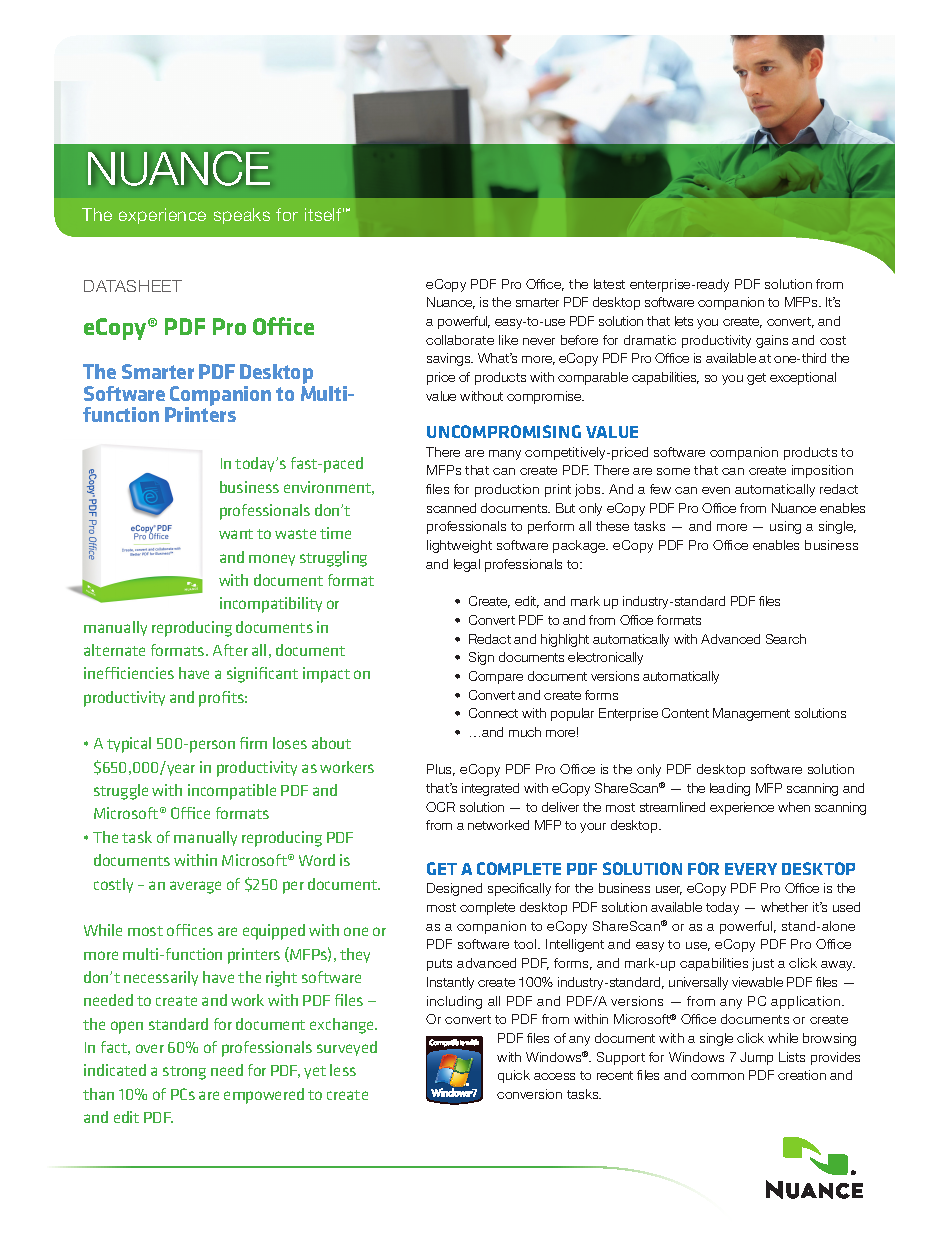  What do you see at coordinates (751, 714) in the screenshot?
I see `Management` at bounding box center [751, 714].
